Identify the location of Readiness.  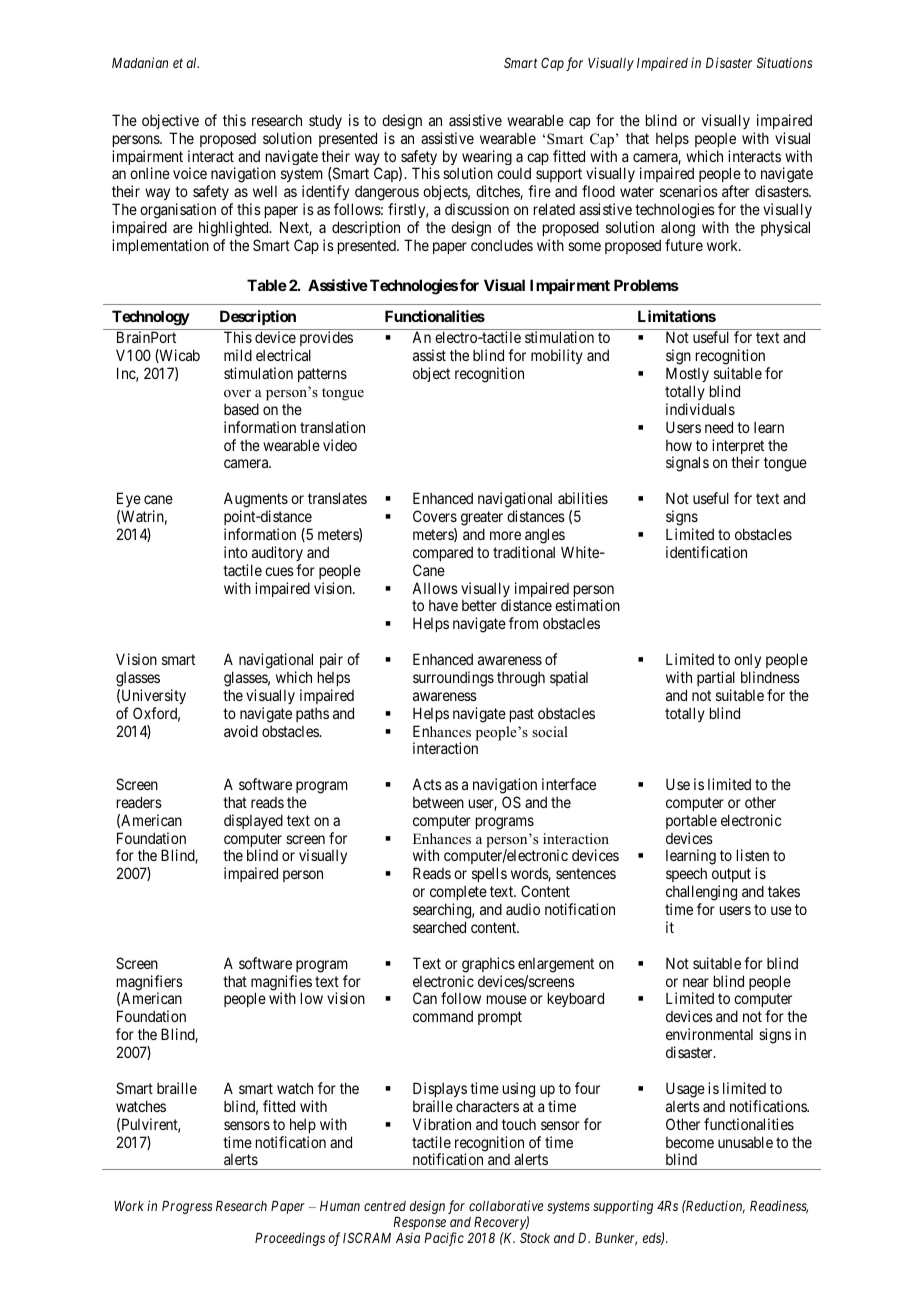
(779, 1207).
